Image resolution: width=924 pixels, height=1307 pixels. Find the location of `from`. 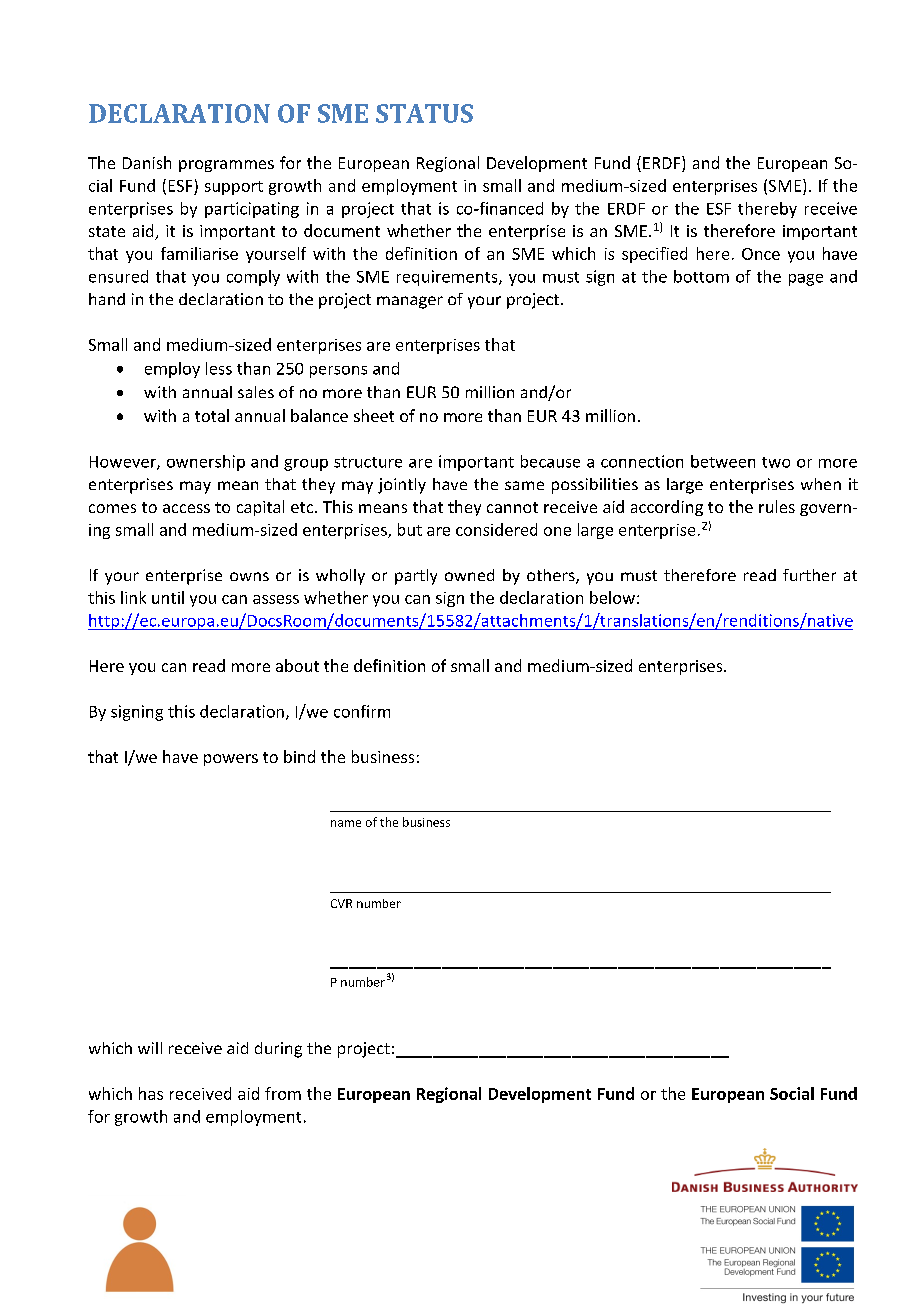

from is located at coordinates (283, 1093).
